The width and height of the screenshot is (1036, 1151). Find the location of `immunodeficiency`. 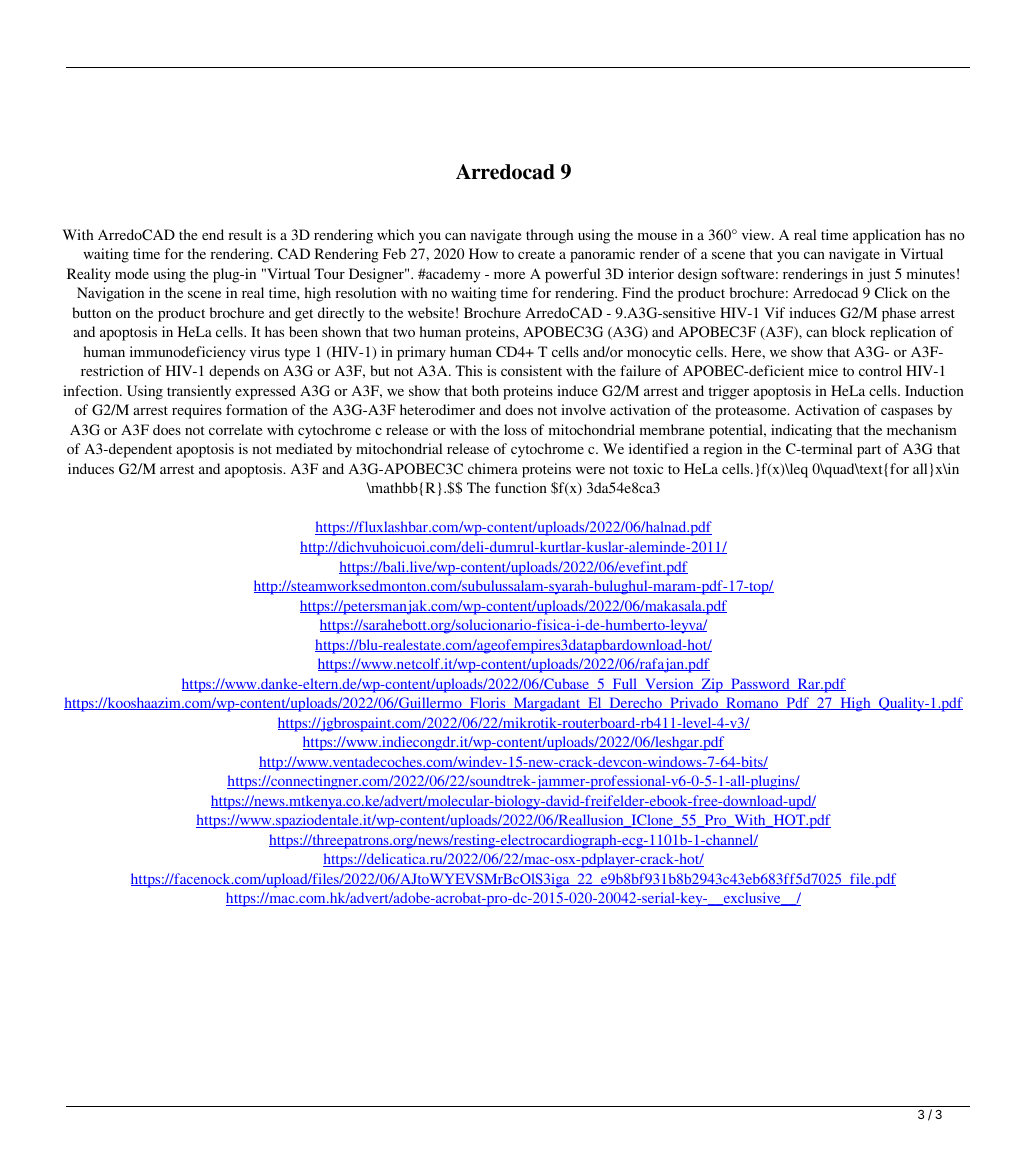

immunodeficiency is located at coordinates (188, 353).
